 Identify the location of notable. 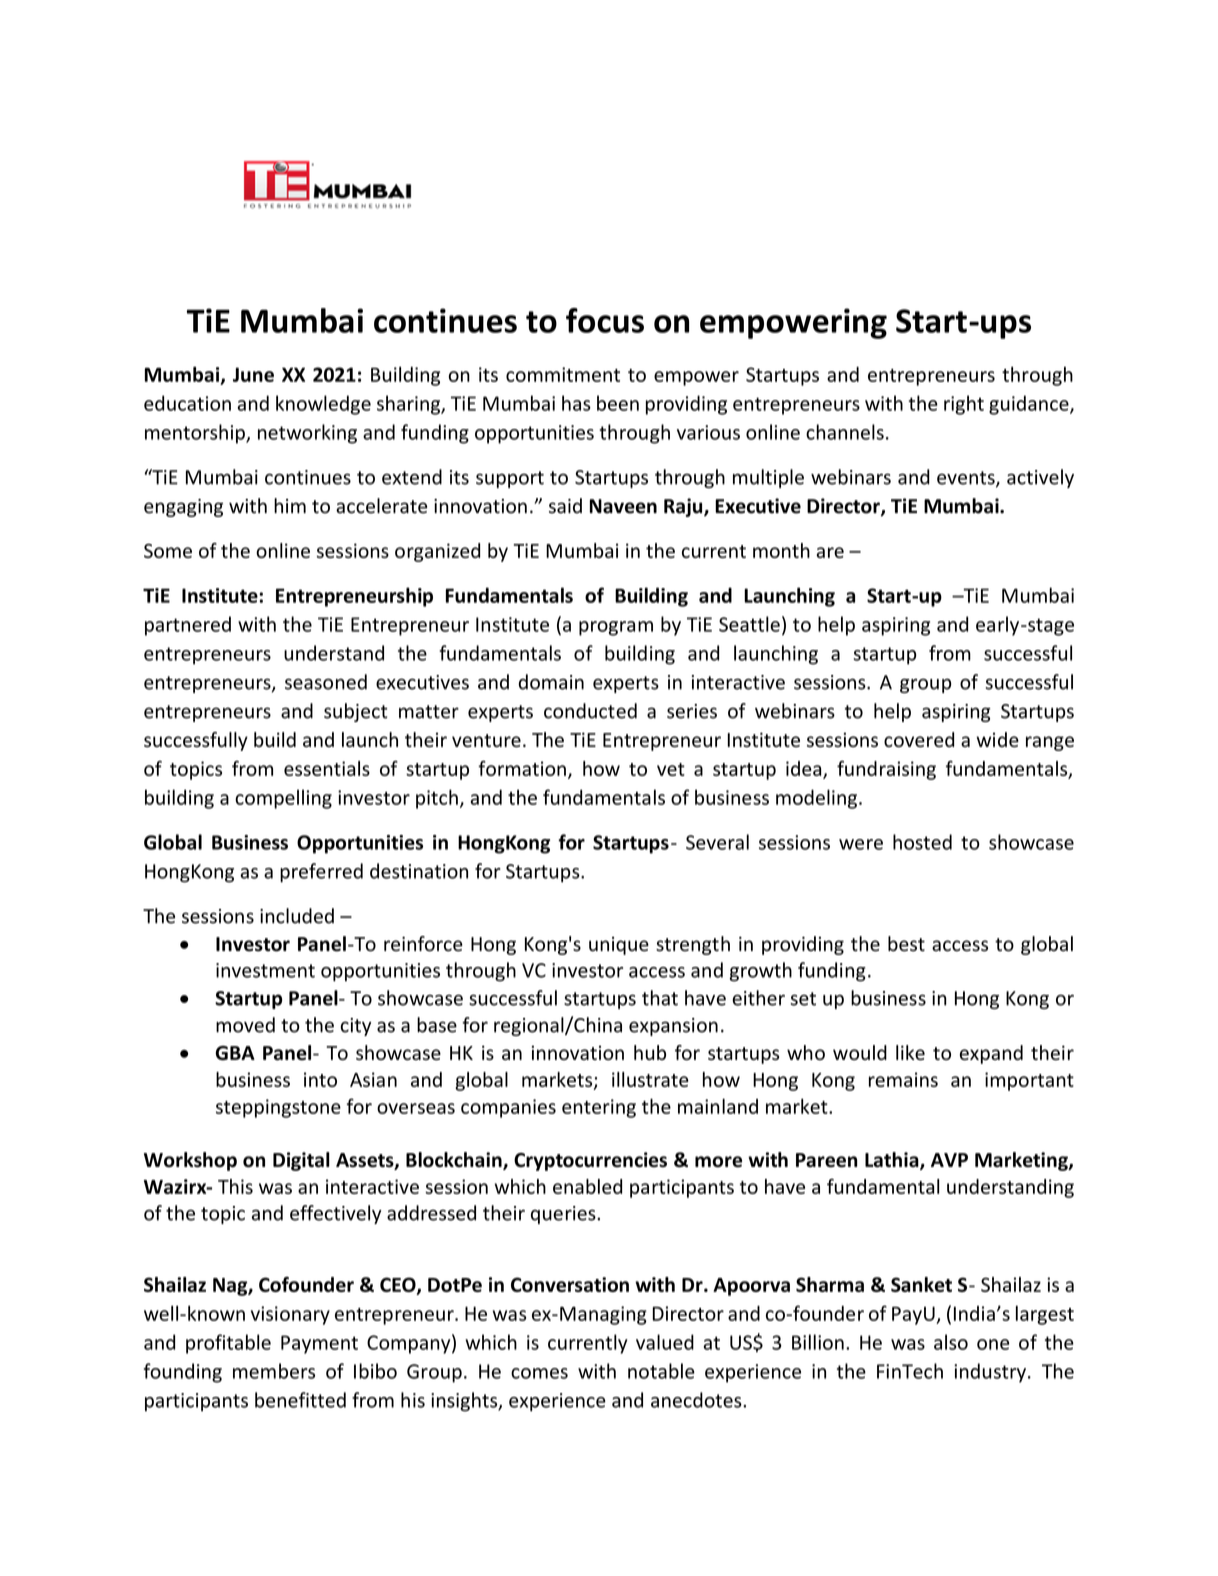
(661, 1371).
